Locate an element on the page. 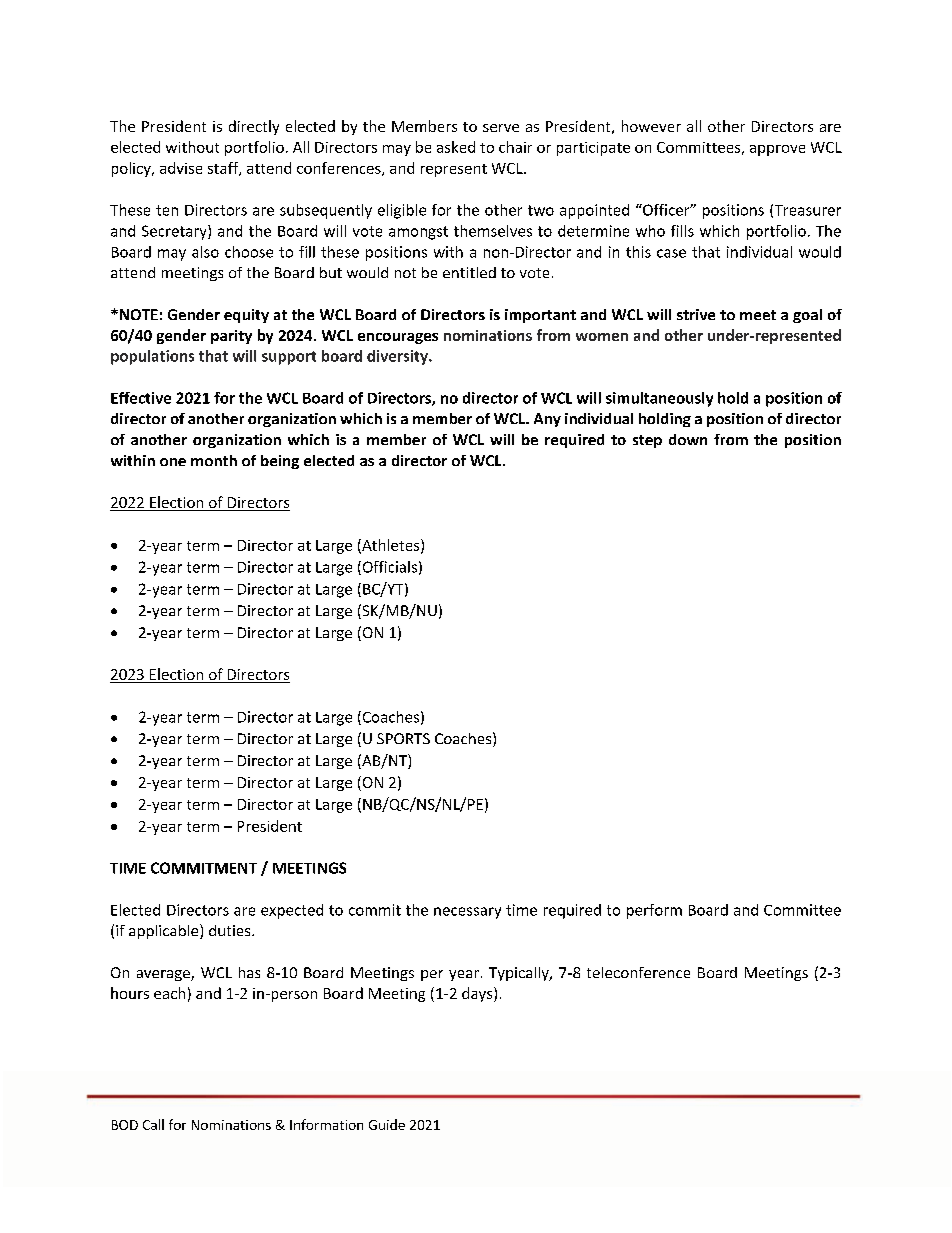 The height and width of the page is (1233, 952). Athletes is located at coordinates (391, 546).
